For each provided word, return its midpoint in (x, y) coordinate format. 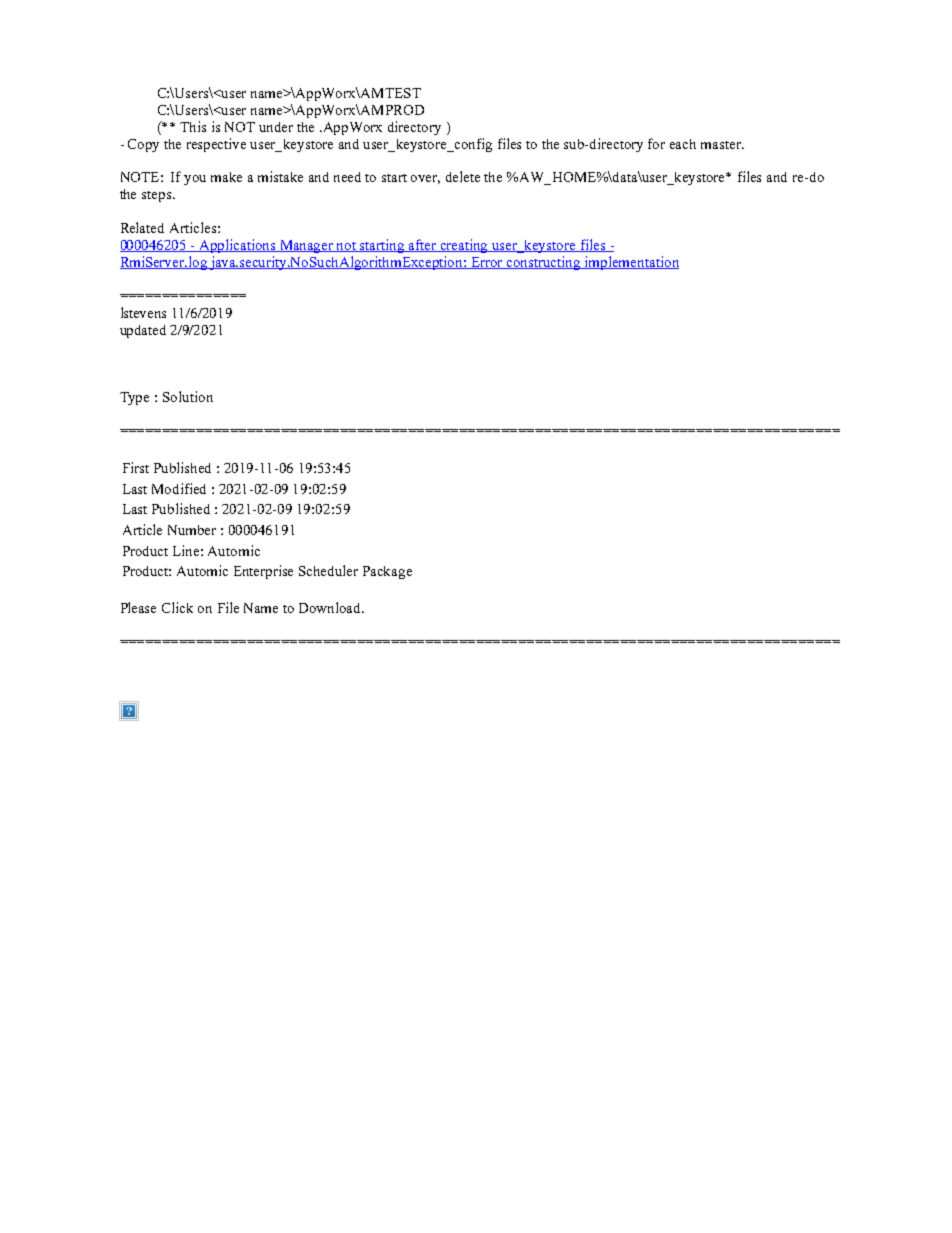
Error (487, 263)
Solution (188, 396)
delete (463, 176)
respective (216, 145)
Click (177, 607)
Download (331, 607)
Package (387, 572)
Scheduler (328, 570)
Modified (179, 488)
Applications (237, 246)
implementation (631, 263)
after (423, 245)
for (656, 143)
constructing (544, 263)
